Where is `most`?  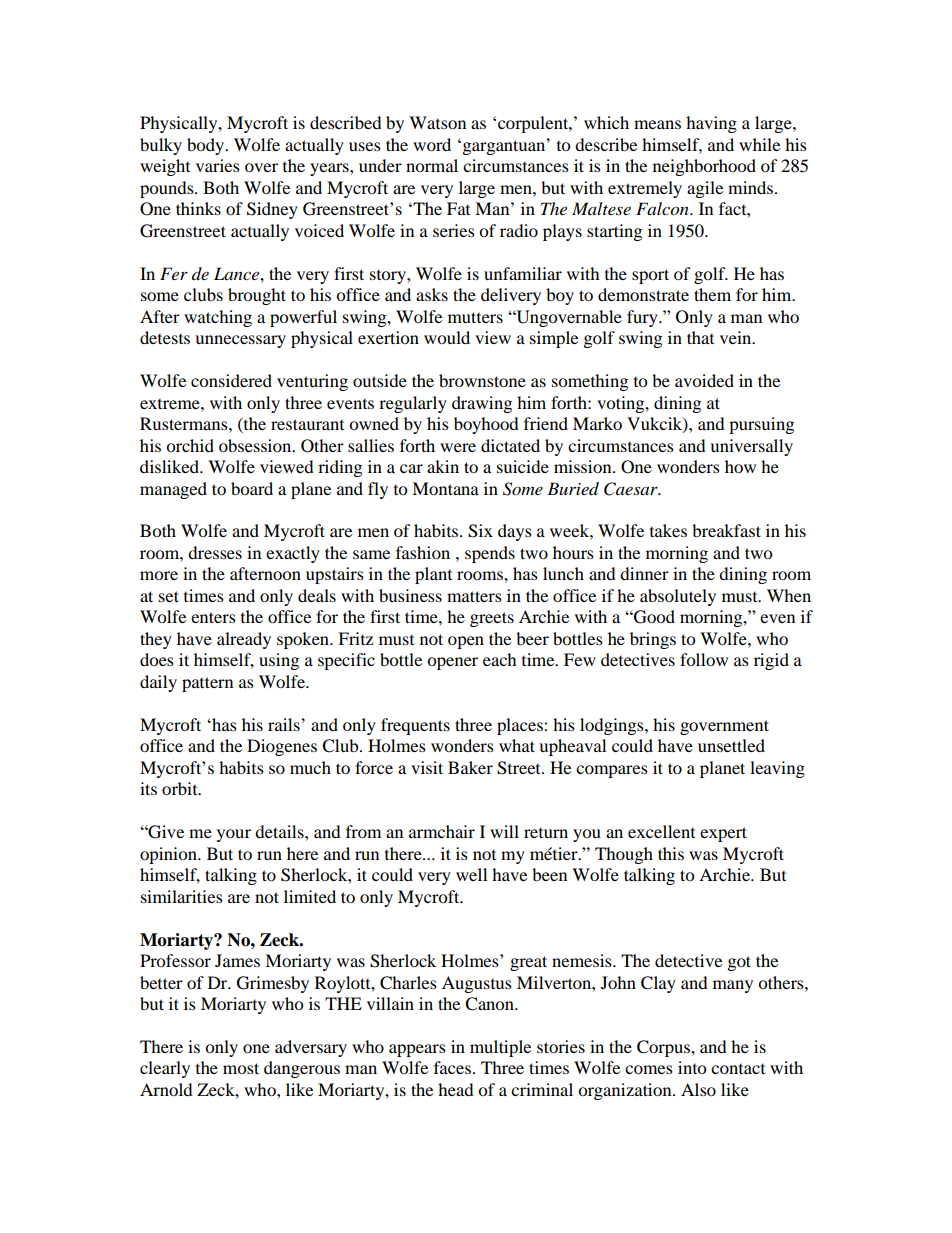
most is located at coordinates (241, 1068).
